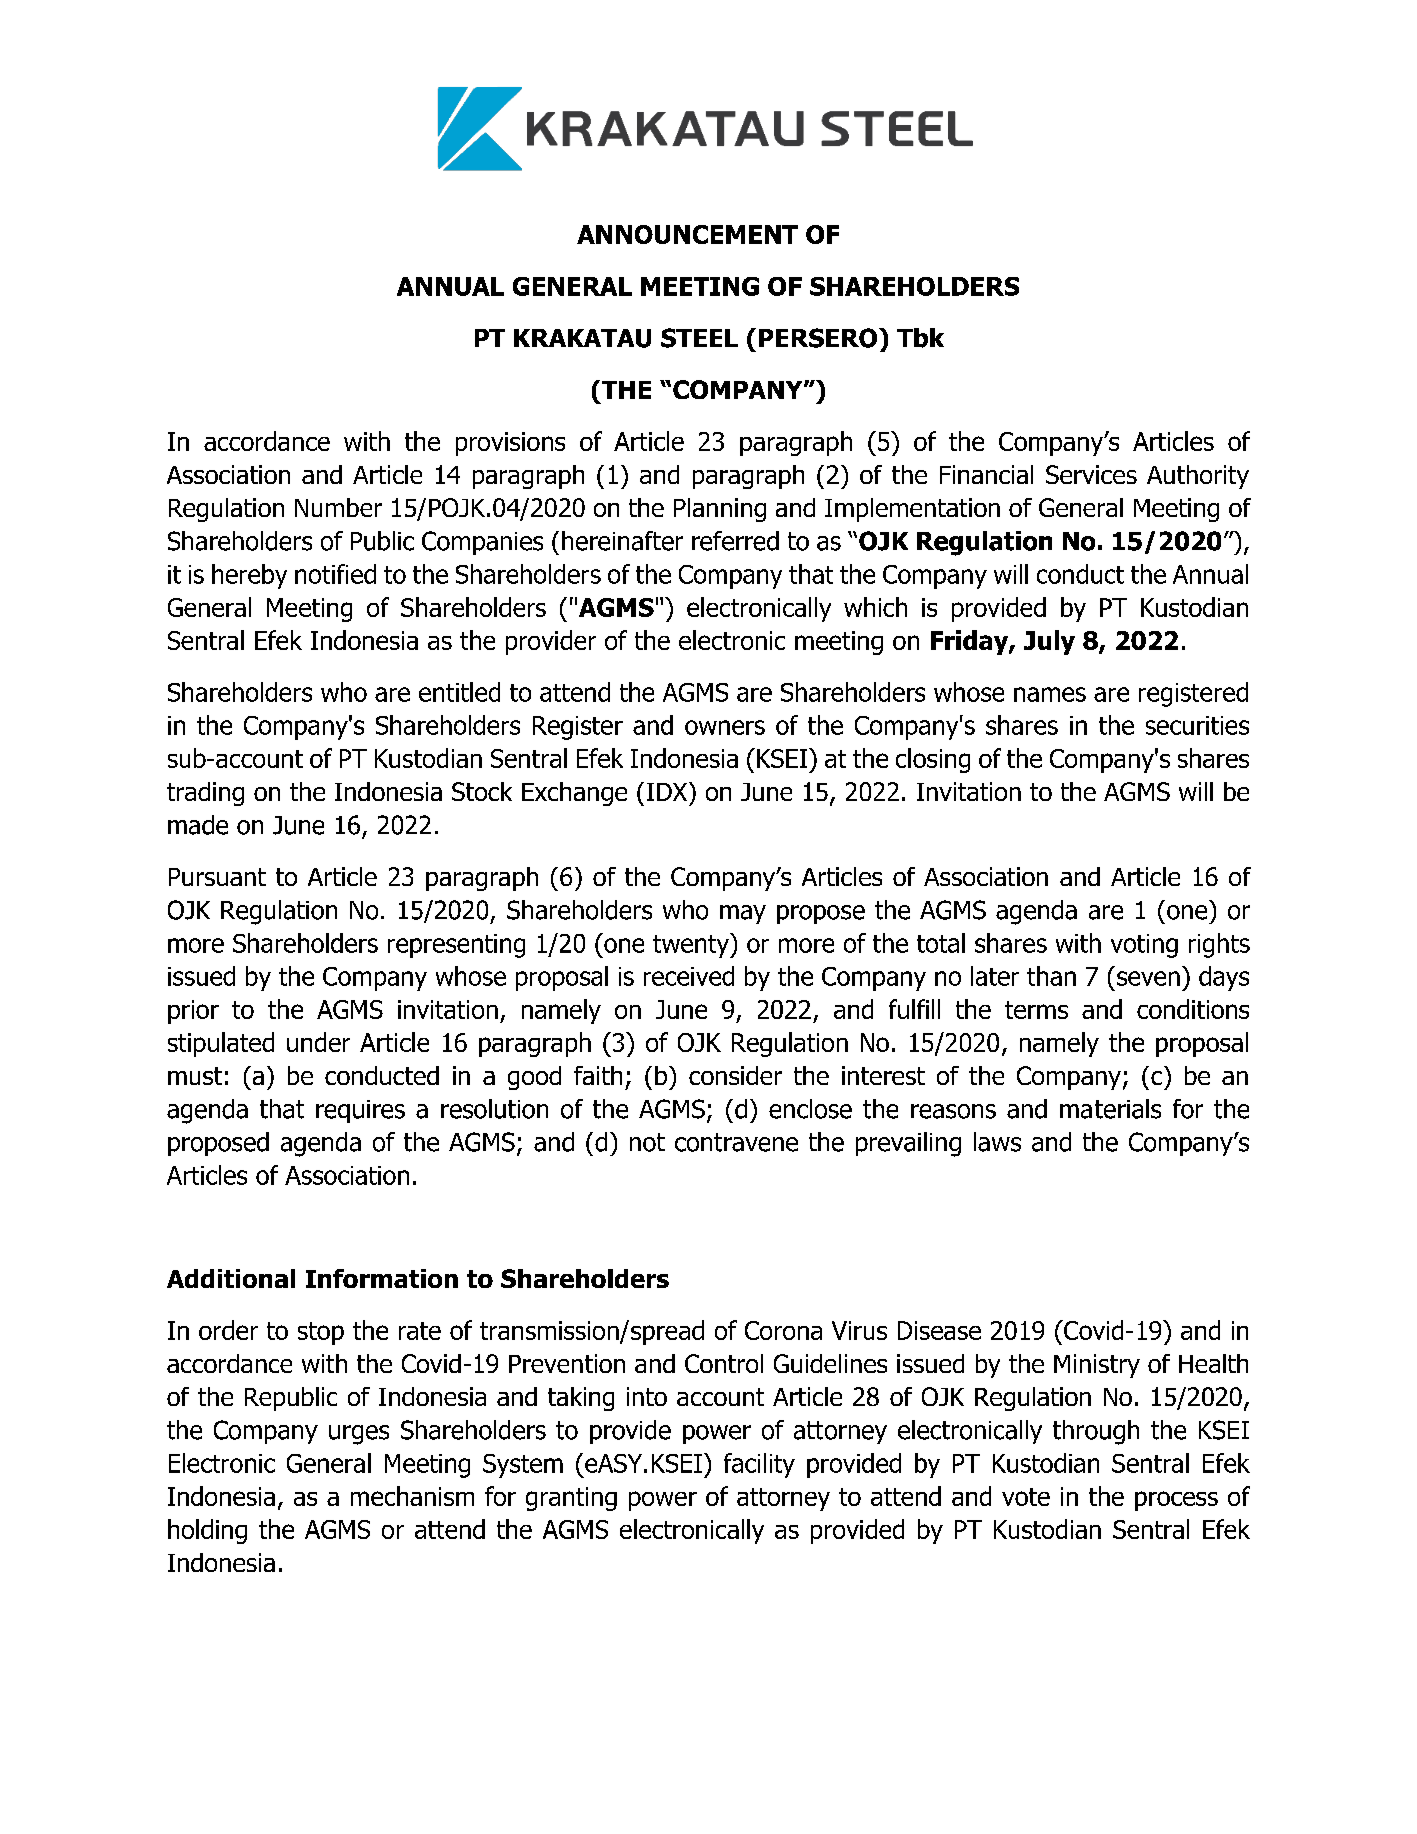 The width and height of the image is (1417, 1834). Describe the element at coordinates (720, 510) in the image. I see `Planning` at that location.
